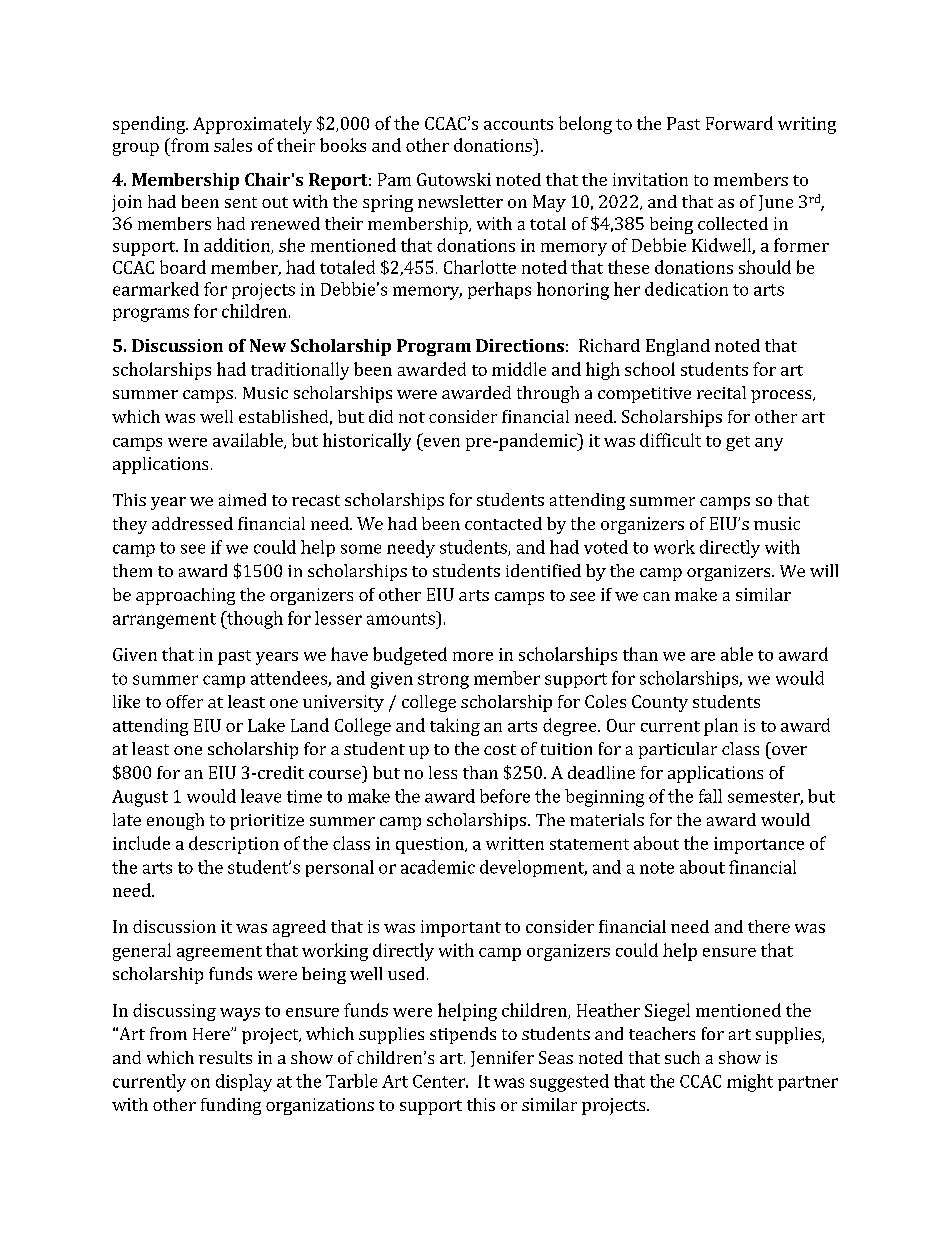  Describe the element at coordinates (261, 796) in the document. I see `leave` at that location.
